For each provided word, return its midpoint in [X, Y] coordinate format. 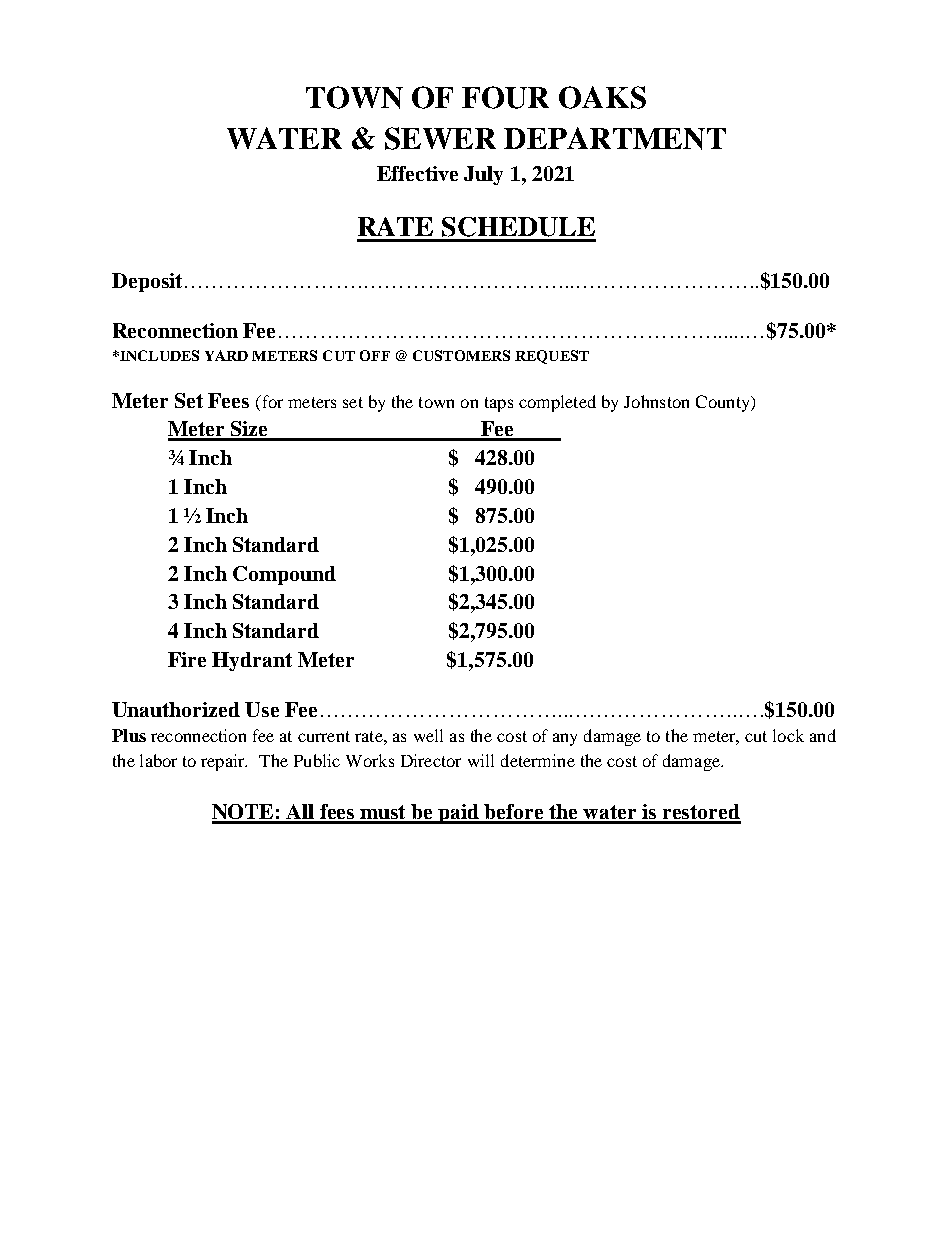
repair [224, 762]
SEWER [440, 138]
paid [459, 814]
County [724, 403]
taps [499, 404]
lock [788, 735]
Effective [417, 173]
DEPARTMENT [615, 138]
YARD [226, 355]
